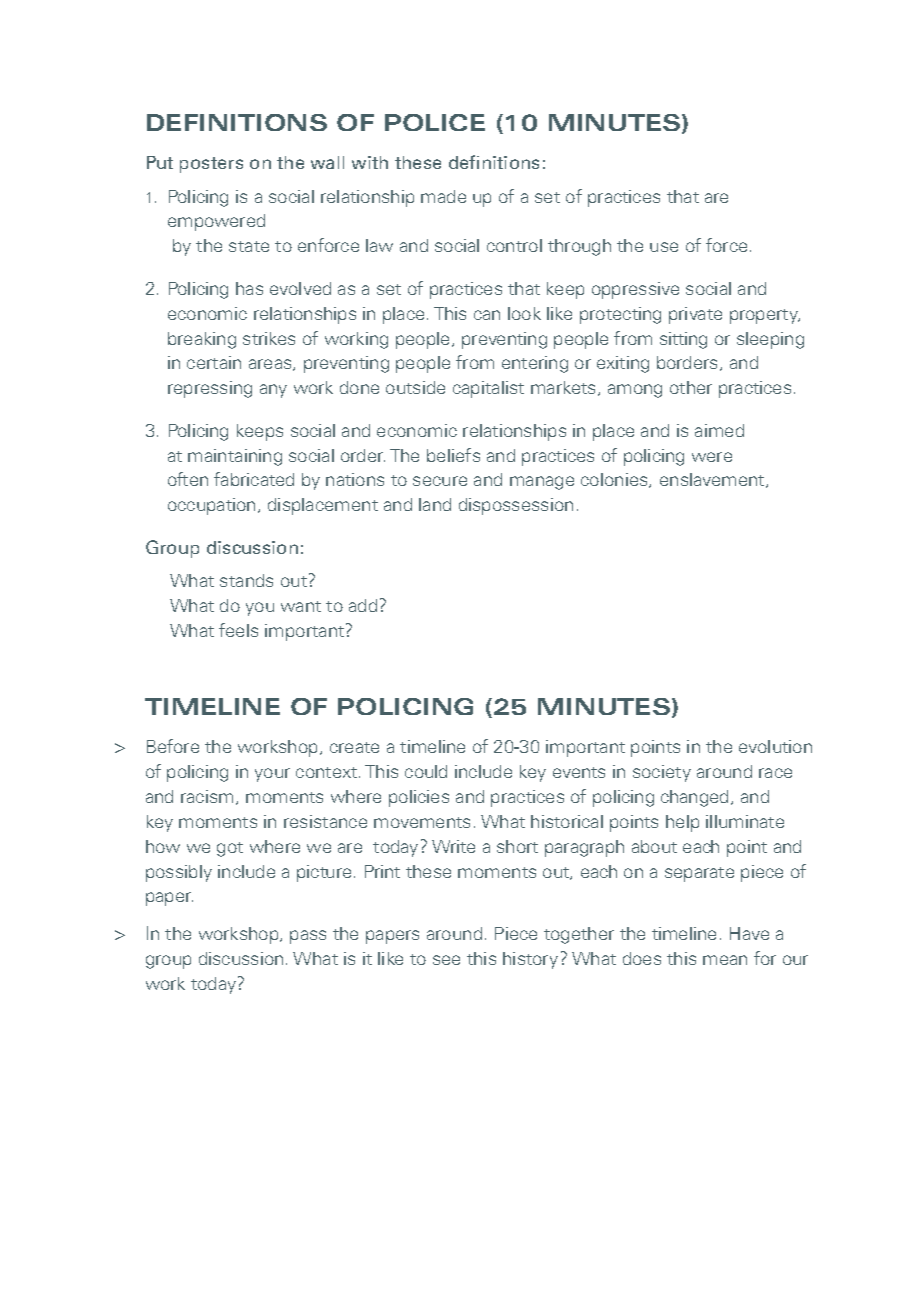  I want to click on use, so click(664, 247).
